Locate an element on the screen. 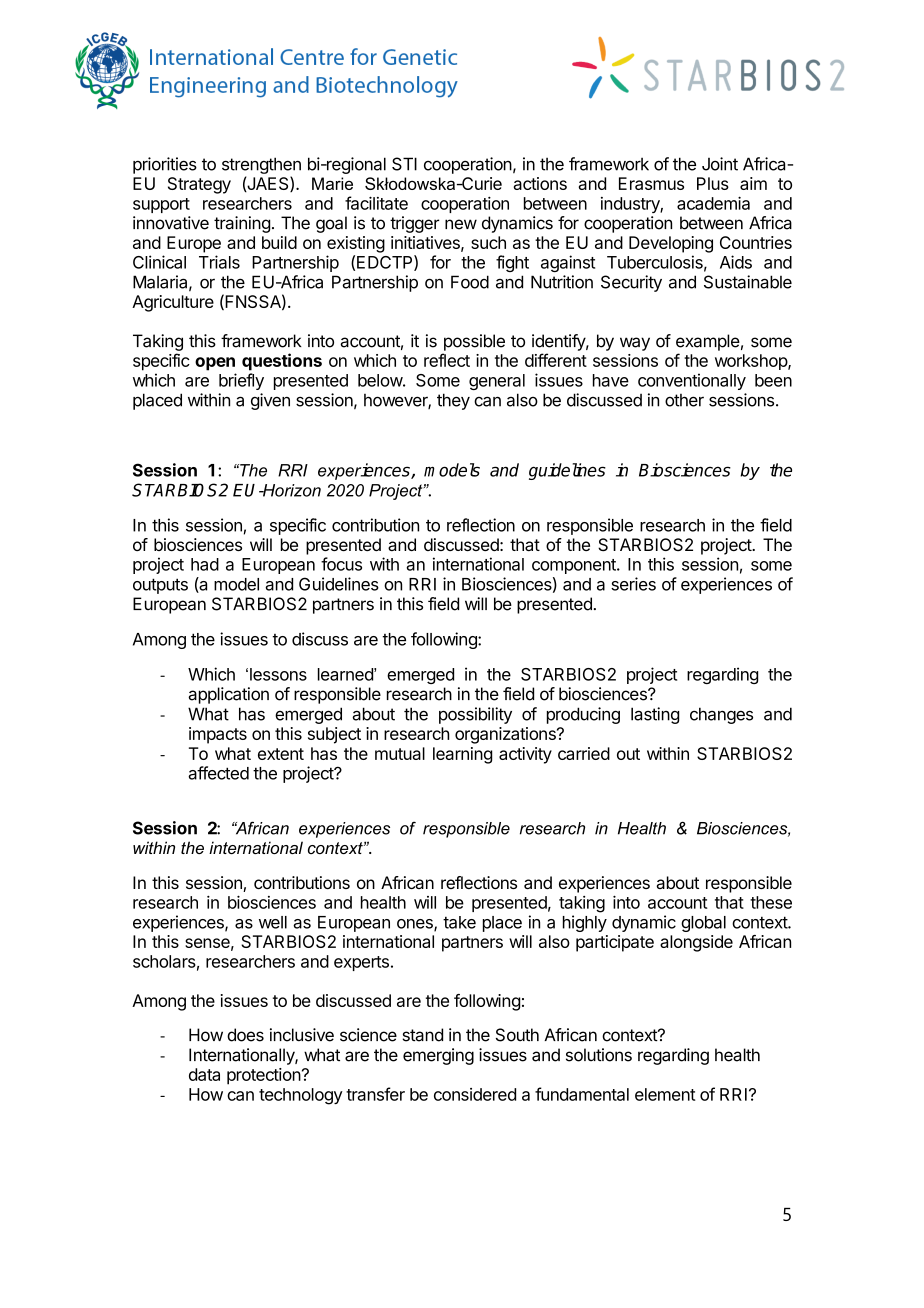  emerging is located at coordinates (438, 1056).
